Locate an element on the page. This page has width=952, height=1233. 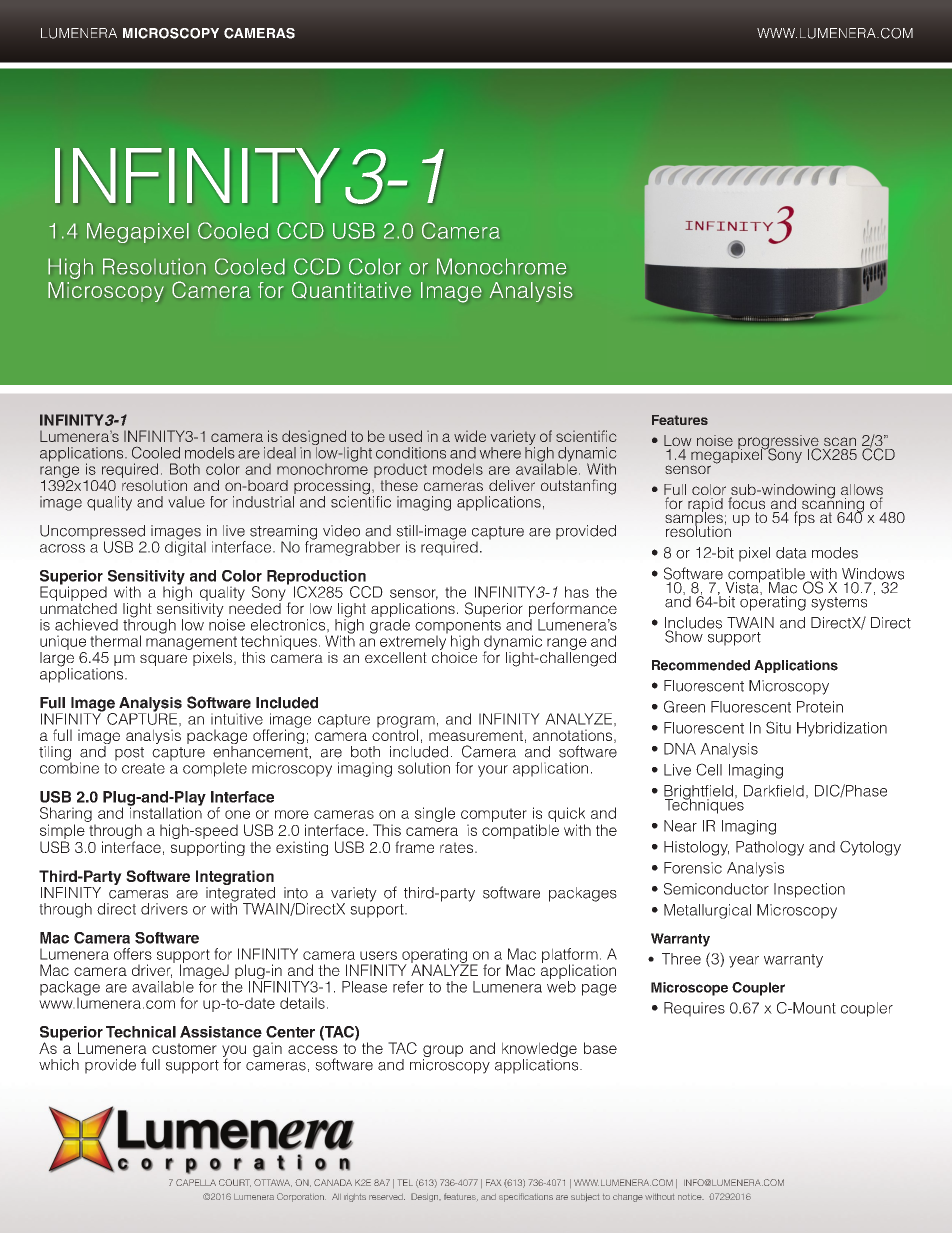
measurement is located at coordinates (476, 735).
